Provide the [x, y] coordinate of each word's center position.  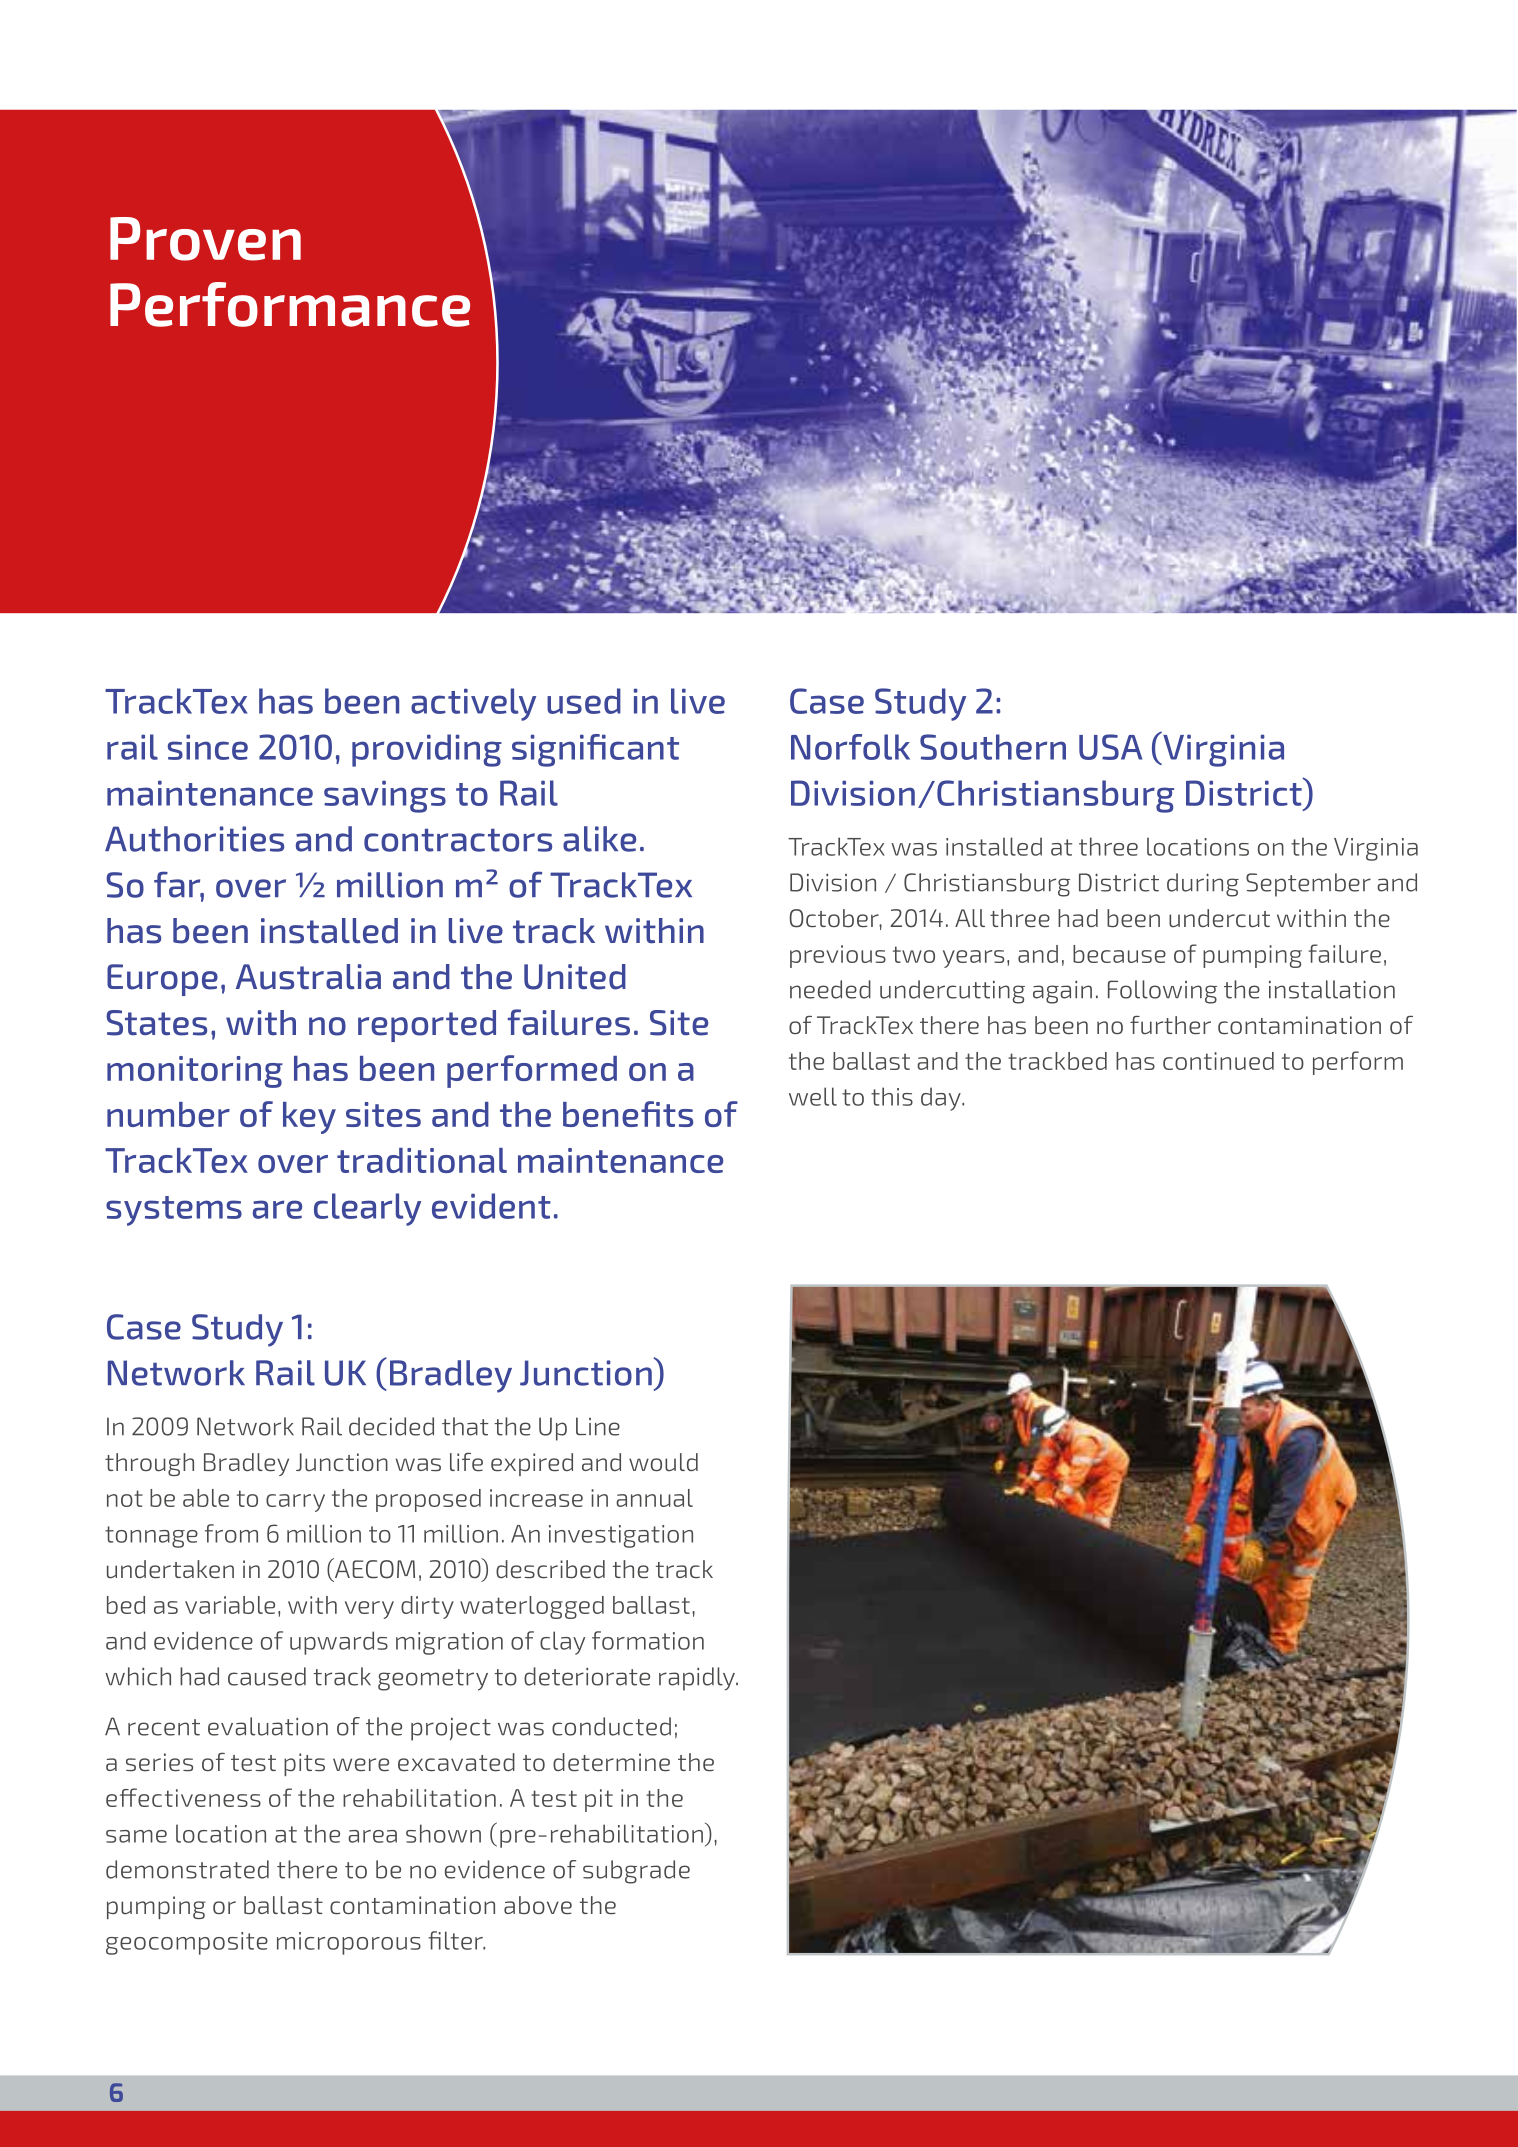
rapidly [698, 1679]
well [813, 1096]
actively [473, 704]
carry [295, 1503]
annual [654, 1498]
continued [1218, 1061]
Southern [993, 747]
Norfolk [850, 747]
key [309, 1118]
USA [1110, 747]
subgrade [636, 1872]
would [663, 1462]
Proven [205, 239]
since [208, 747]
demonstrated [187, 1869]
